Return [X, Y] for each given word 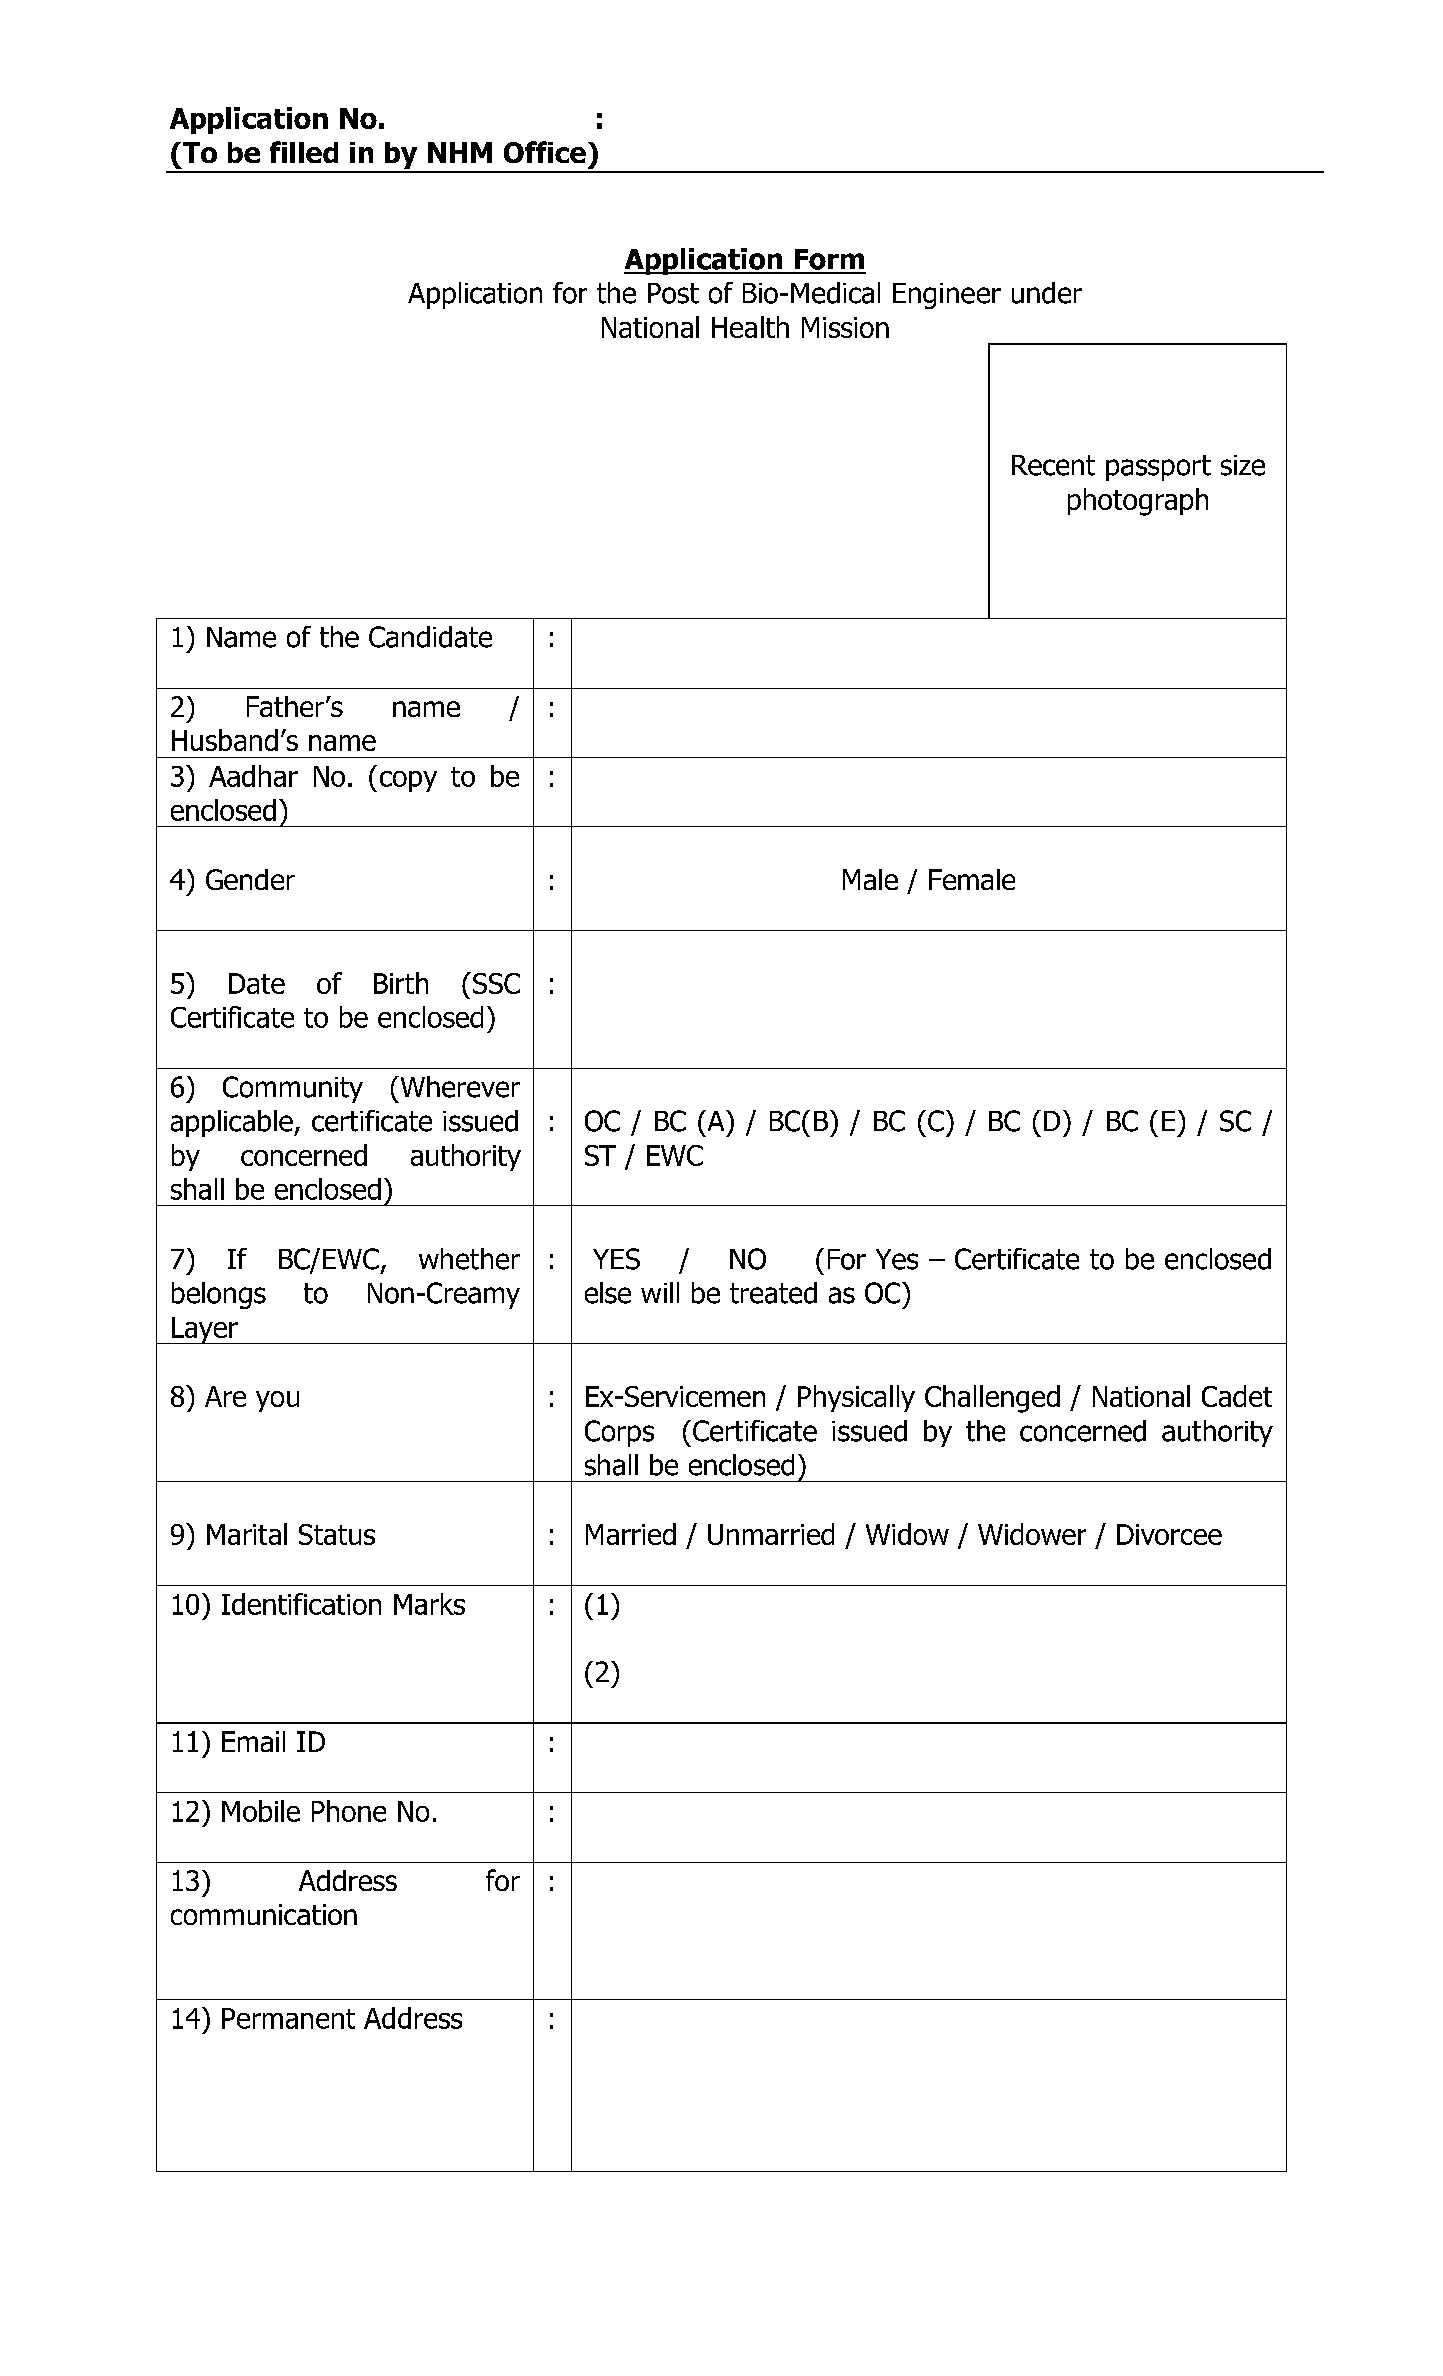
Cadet [1237, 1396]
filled [304, 152]
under [1047, 293]
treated [773, 1293]
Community [293, 1089]
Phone [349, 1811]
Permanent [288, 2018]
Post [673, 293]
